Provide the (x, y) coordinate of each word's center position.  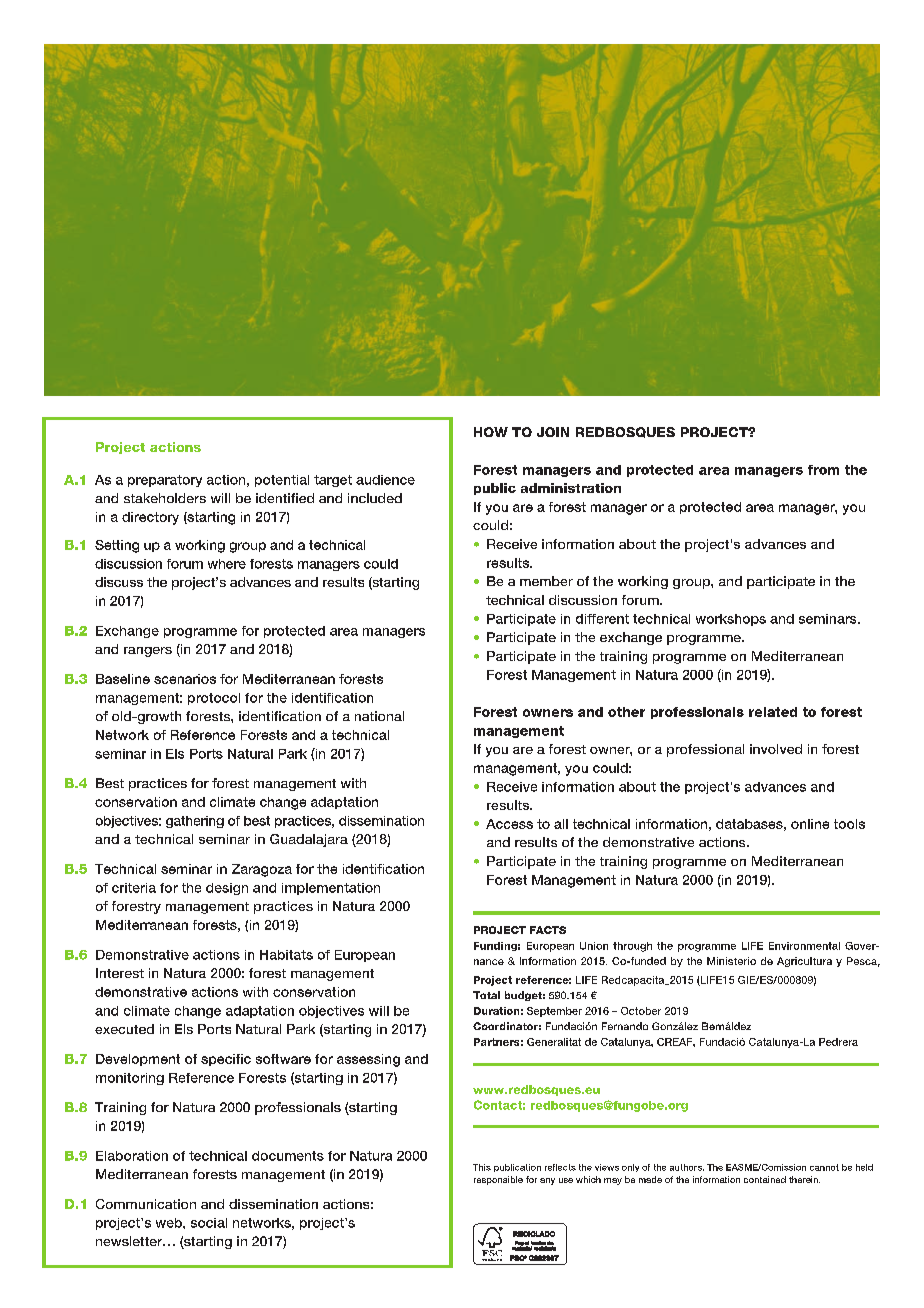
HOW (491, 432)
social (209, 1223)
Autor (485, 1181)
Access (509, 824)
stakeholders (165, 498)
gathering (195, 822)
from (823, 470)
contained (765, 1179)
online (810, 824)
